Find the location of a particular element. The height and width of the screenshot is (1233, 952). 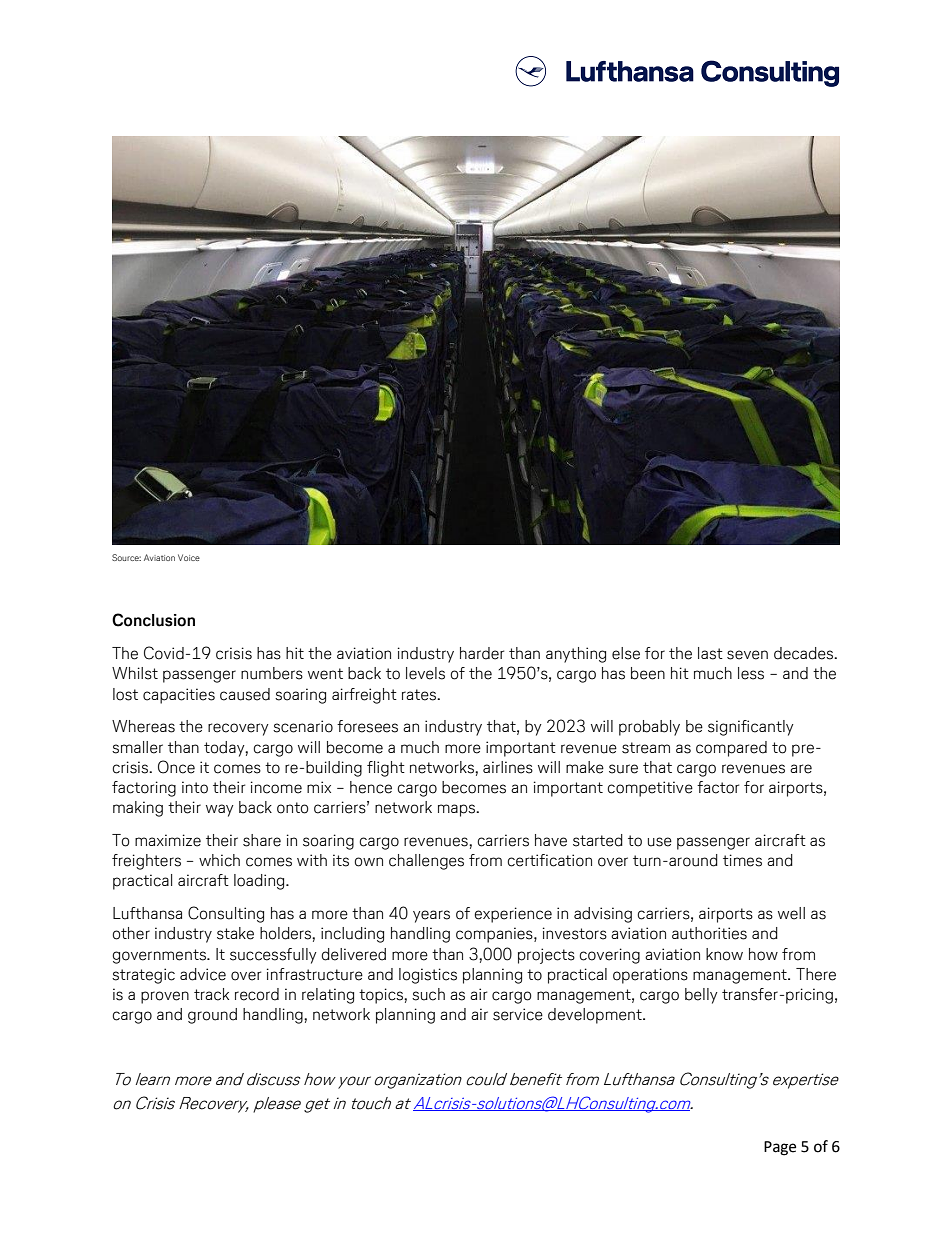

proven is located at coordinates (165, 997).
